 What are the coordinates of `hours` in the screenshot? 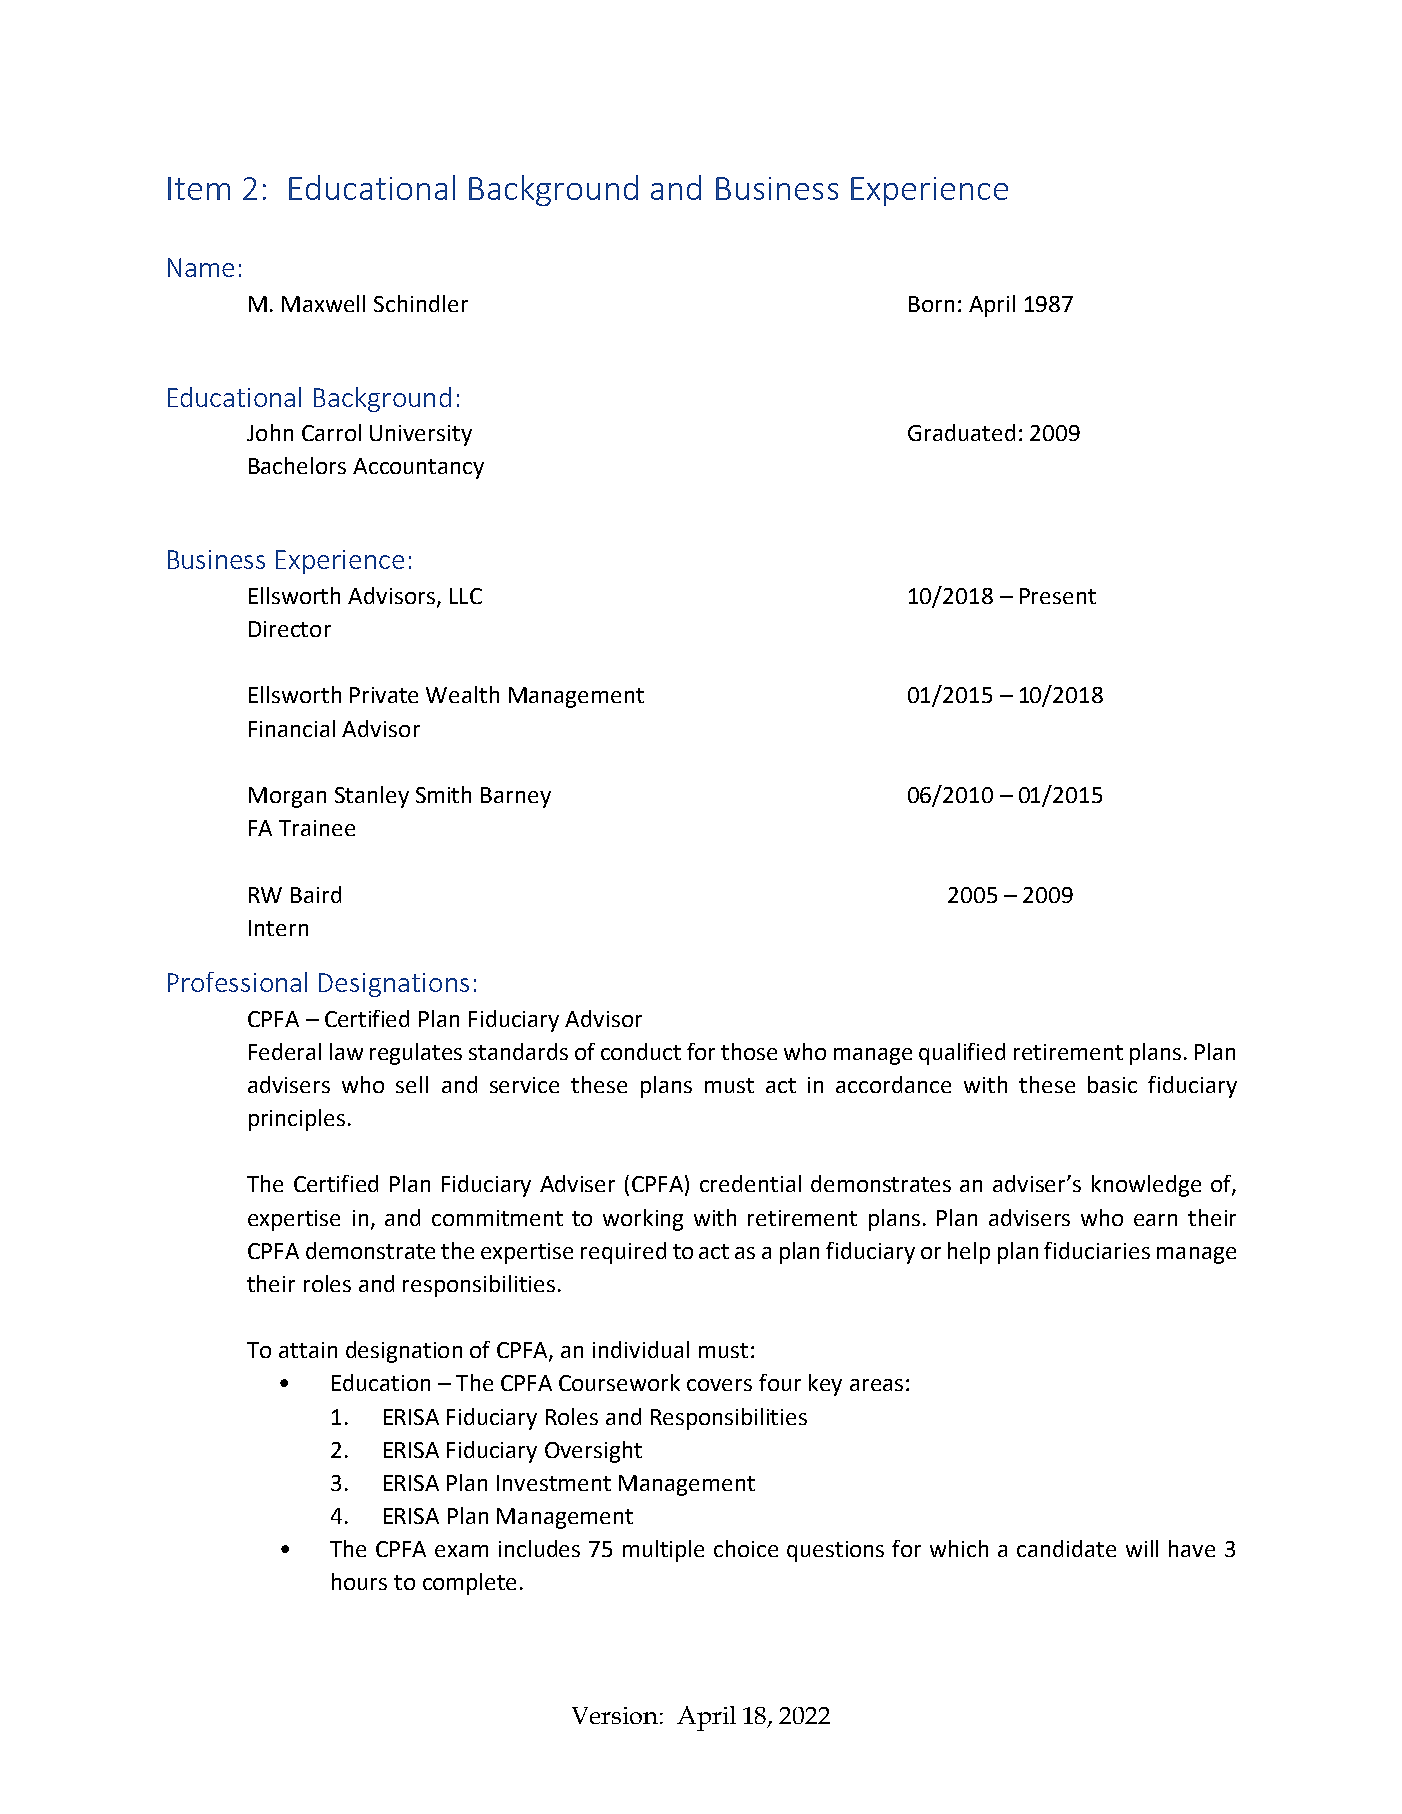 It's located at (359, 1581).
